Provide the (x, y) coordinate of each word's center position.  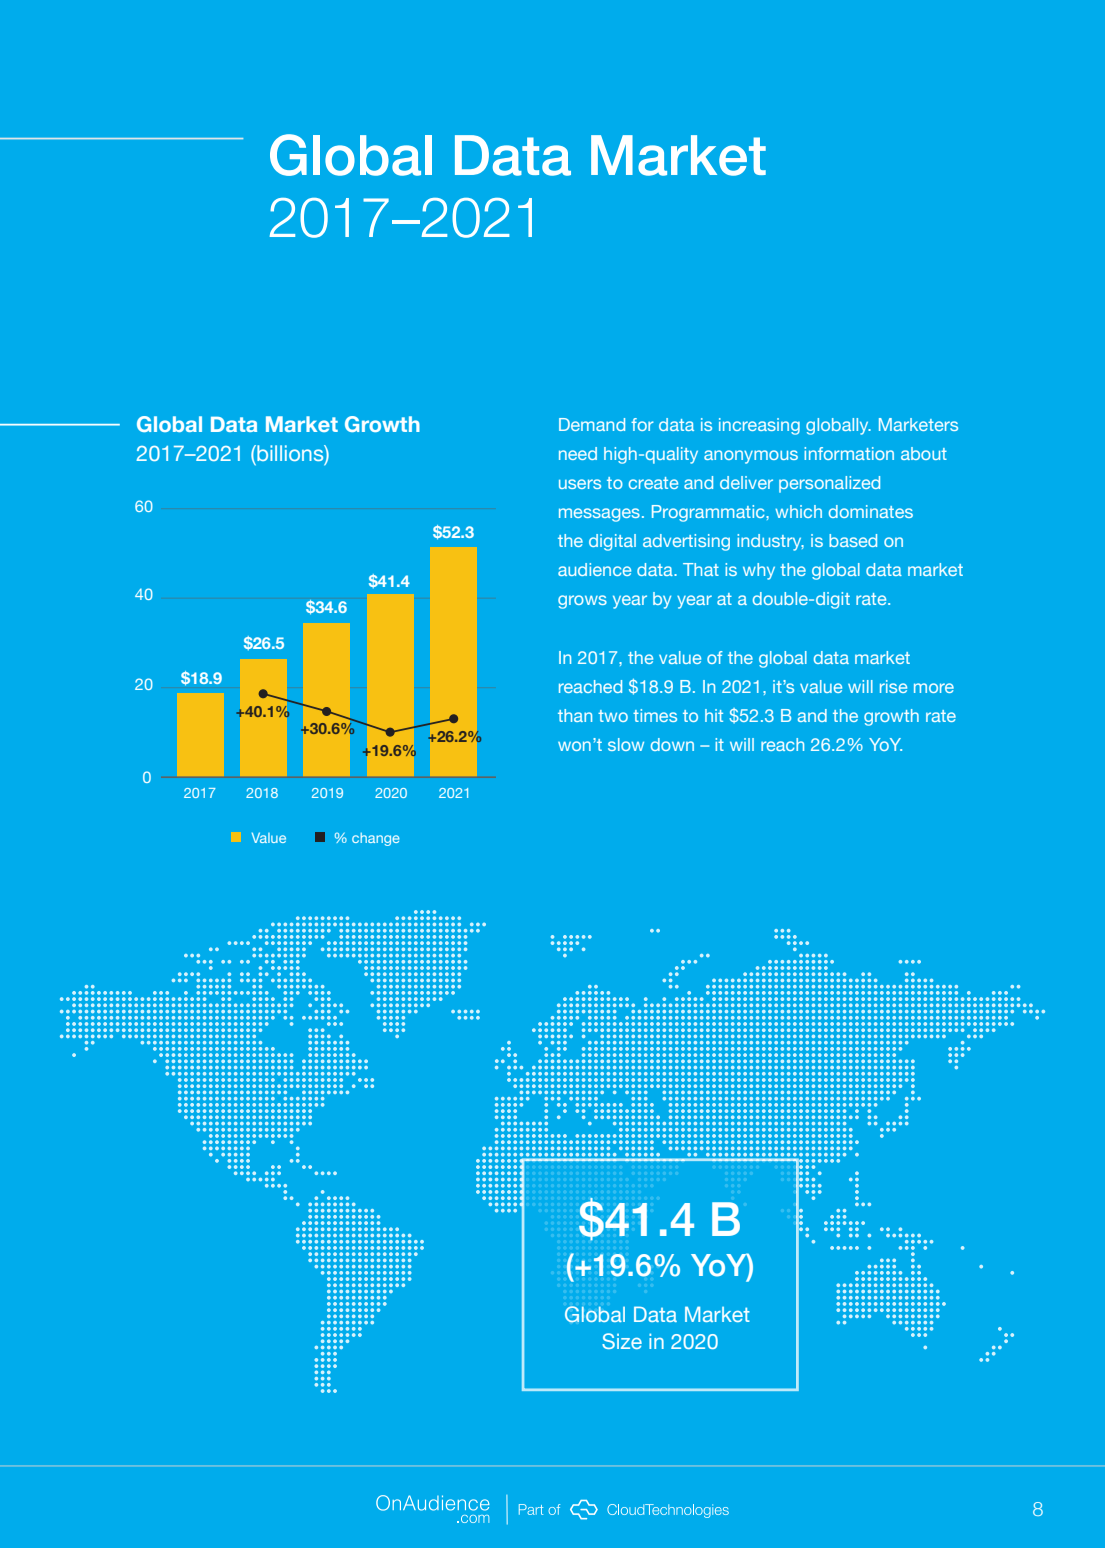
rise (893, 686)
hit (714, 715)
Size (622, 1341)
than (575, 715)
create (653, 483)
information (849, 453)
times (655, 715)
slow (626, 744)
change (376, 839)
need (578, 453)
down (672, 744)
